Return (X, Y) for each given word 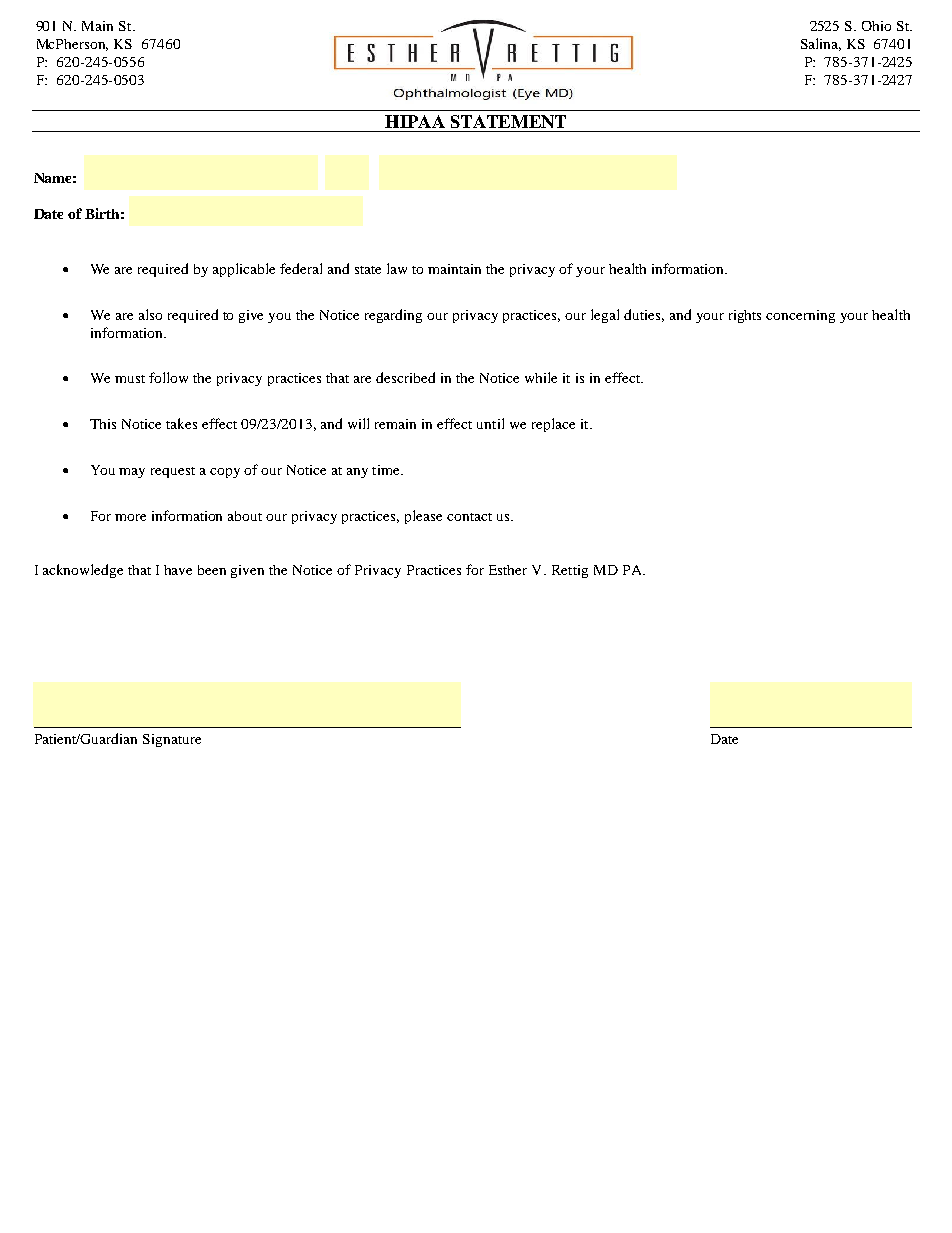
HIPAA (415, 121)
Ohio (876, 26)
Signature (172, 740)
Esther (508, 570)
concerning (800, 316)
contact (469, 517)
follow (168, 377)
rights (745, 316)
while (541, 377)
